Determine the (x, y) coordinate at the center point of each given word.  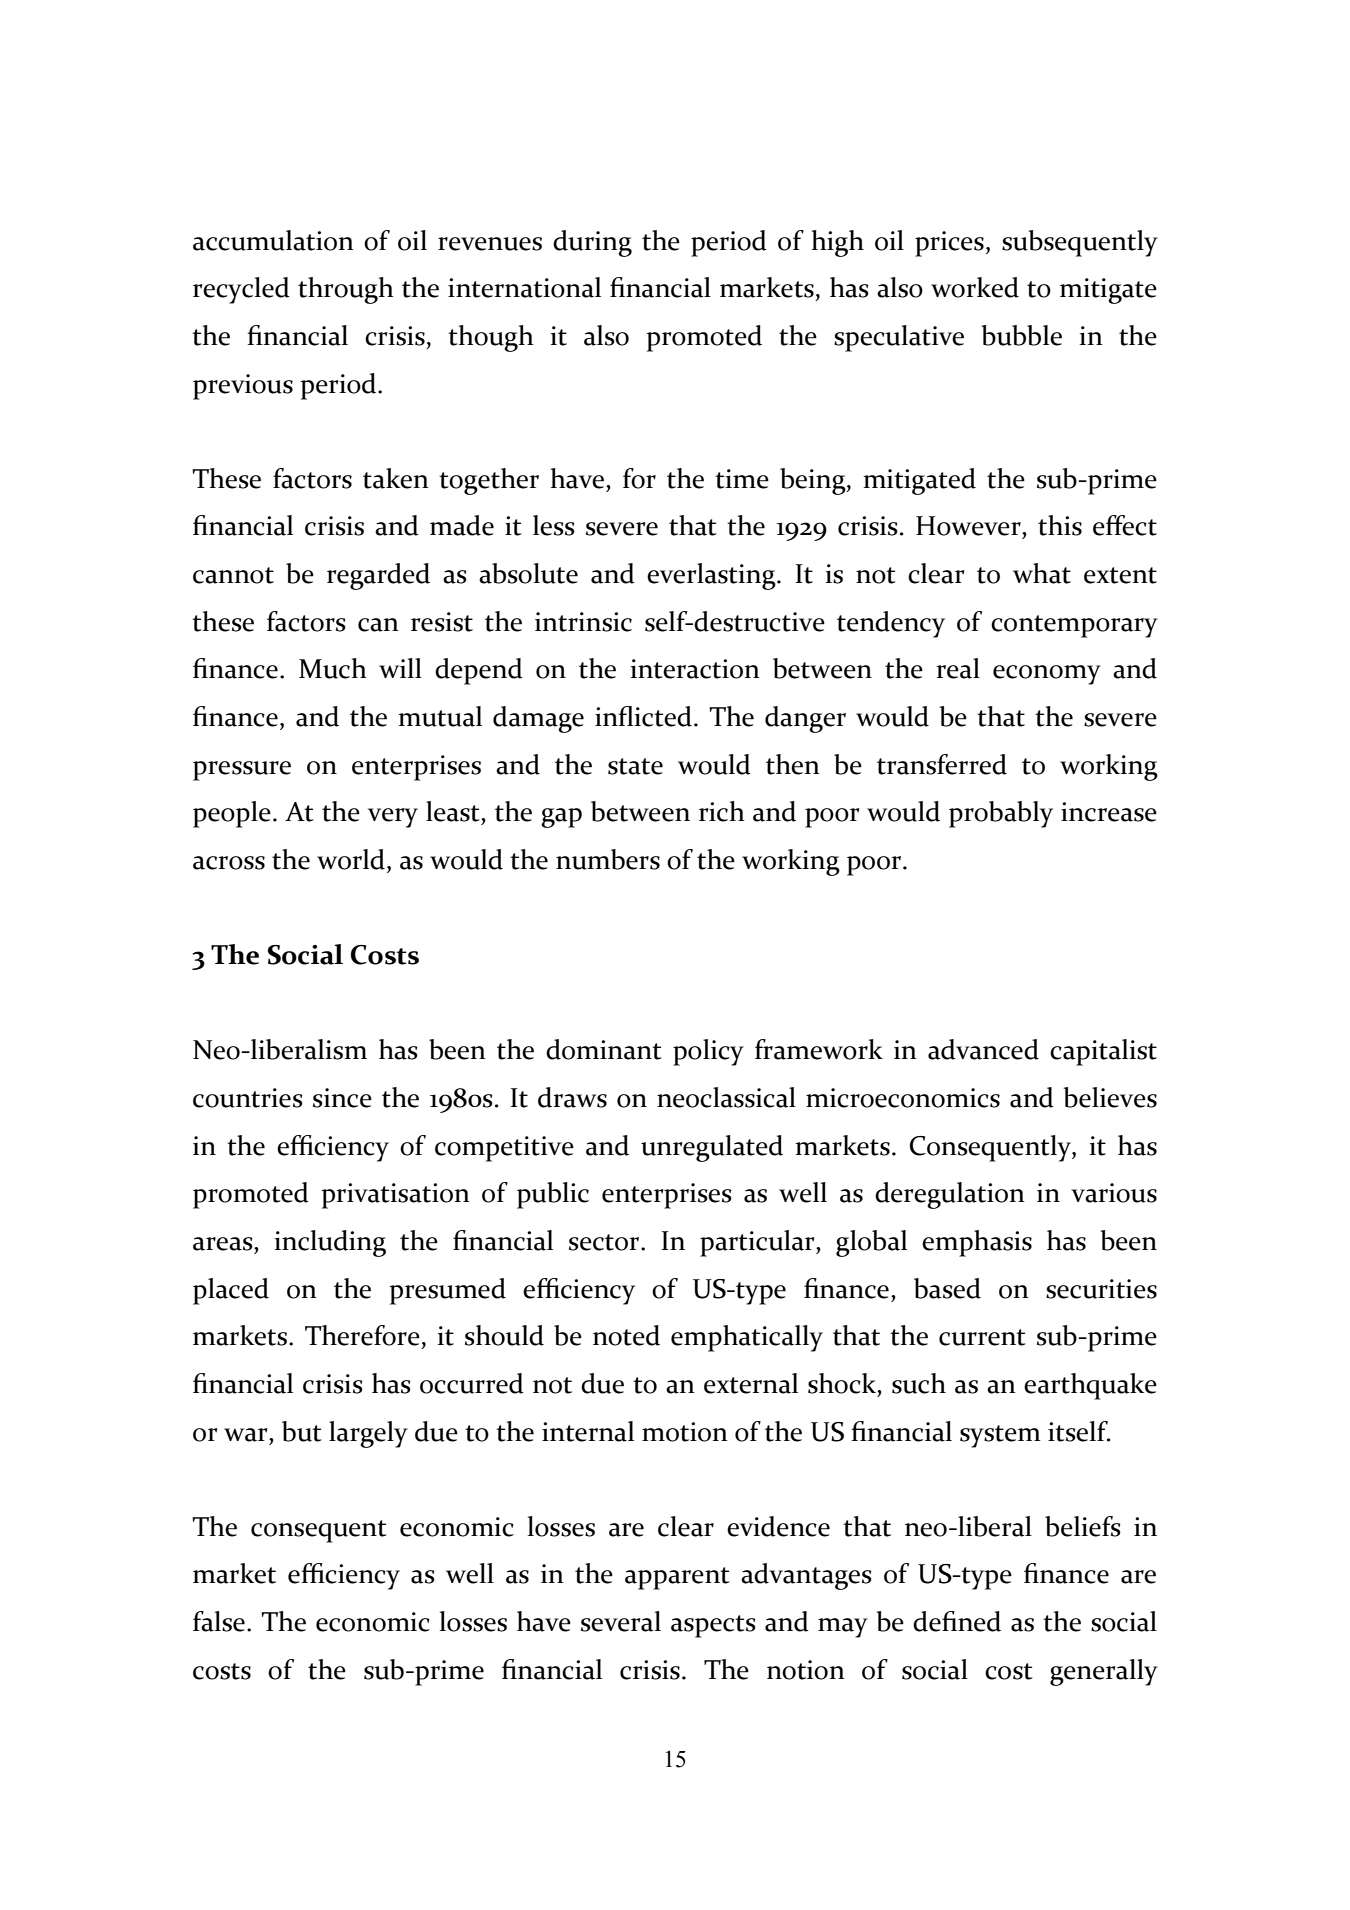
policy (708, 1052)
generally (1104, 1672)
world (352, 859)
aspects (713, 1626)
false (219, 1621)
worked (975, 287)
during (592, 243)
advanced (983, 1049)
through (346, 290)
